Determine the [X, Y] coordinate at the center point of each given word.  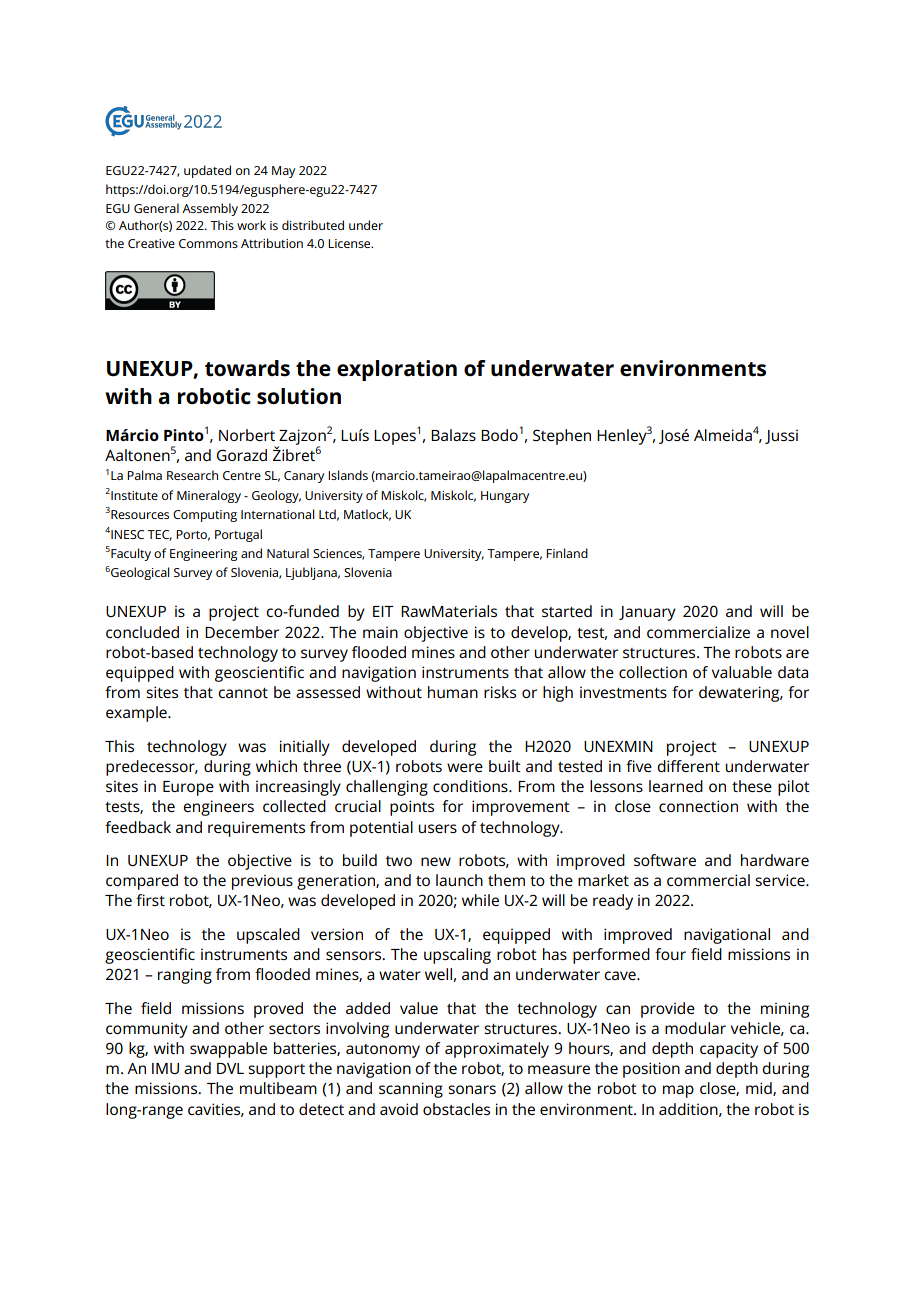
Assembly [210, 209]
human [453, 692]
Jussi [781, 436]
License [350, 243]
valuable [742, 672]
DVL [230, 1068]
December [242, 632]
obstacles [456, 1109]
